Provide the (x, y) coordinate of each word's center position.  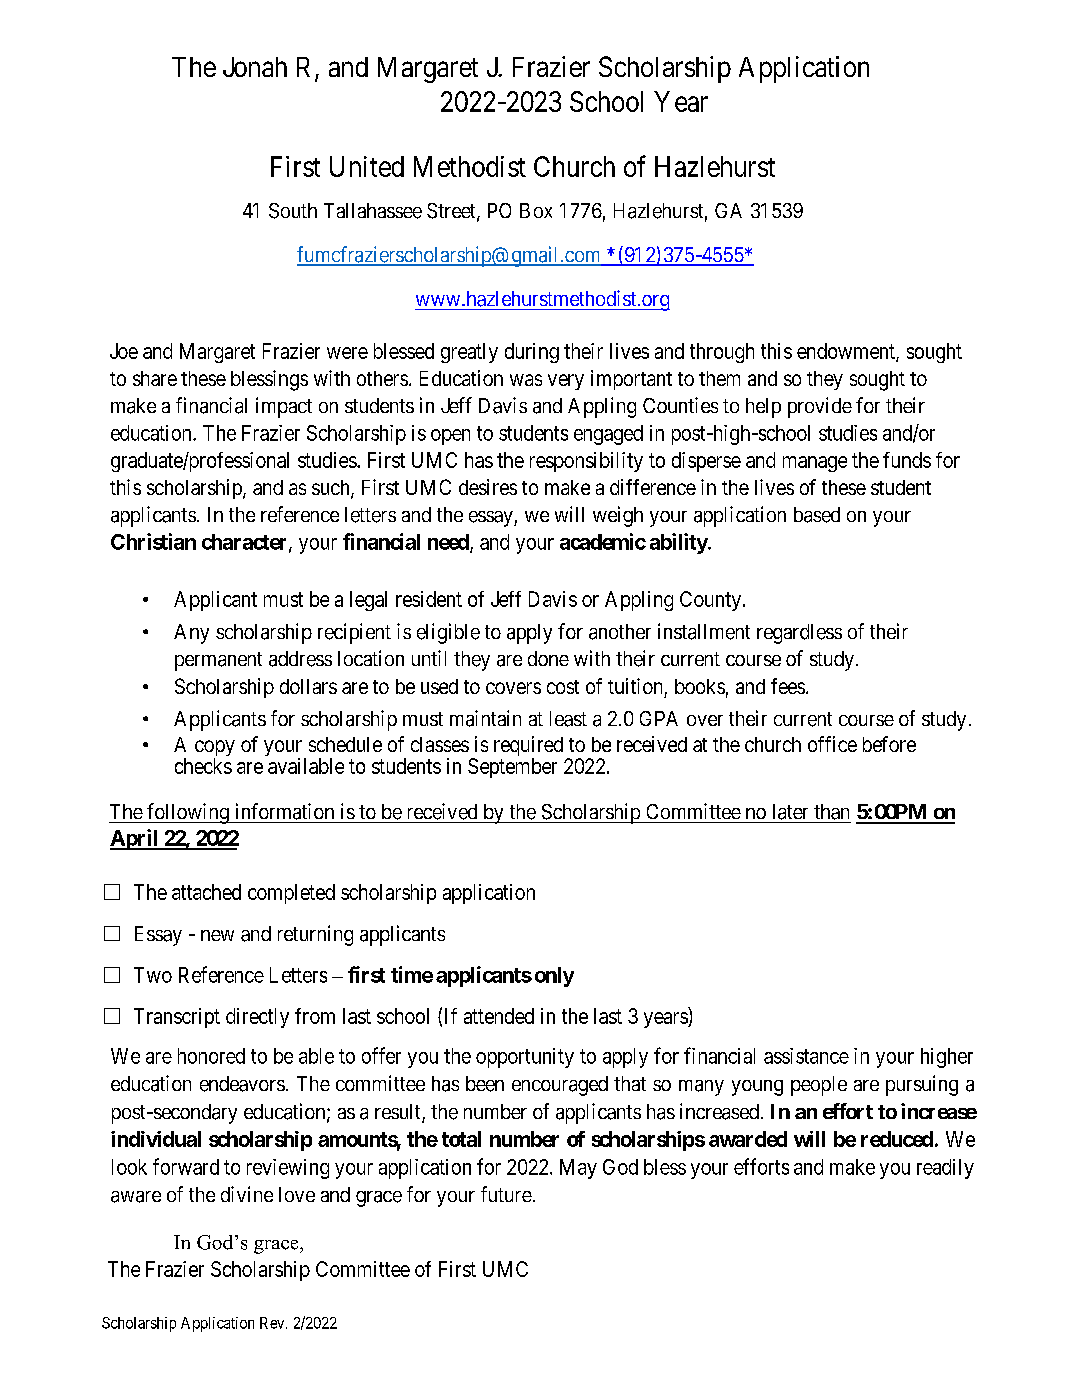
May (578, 1169)
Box (536, 210)
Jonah (255, 67)
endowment (847, 352)
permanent (218, 661)
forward (186, 1166)
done (548, 658)
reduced (897, 1139)
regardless (799, 634)
